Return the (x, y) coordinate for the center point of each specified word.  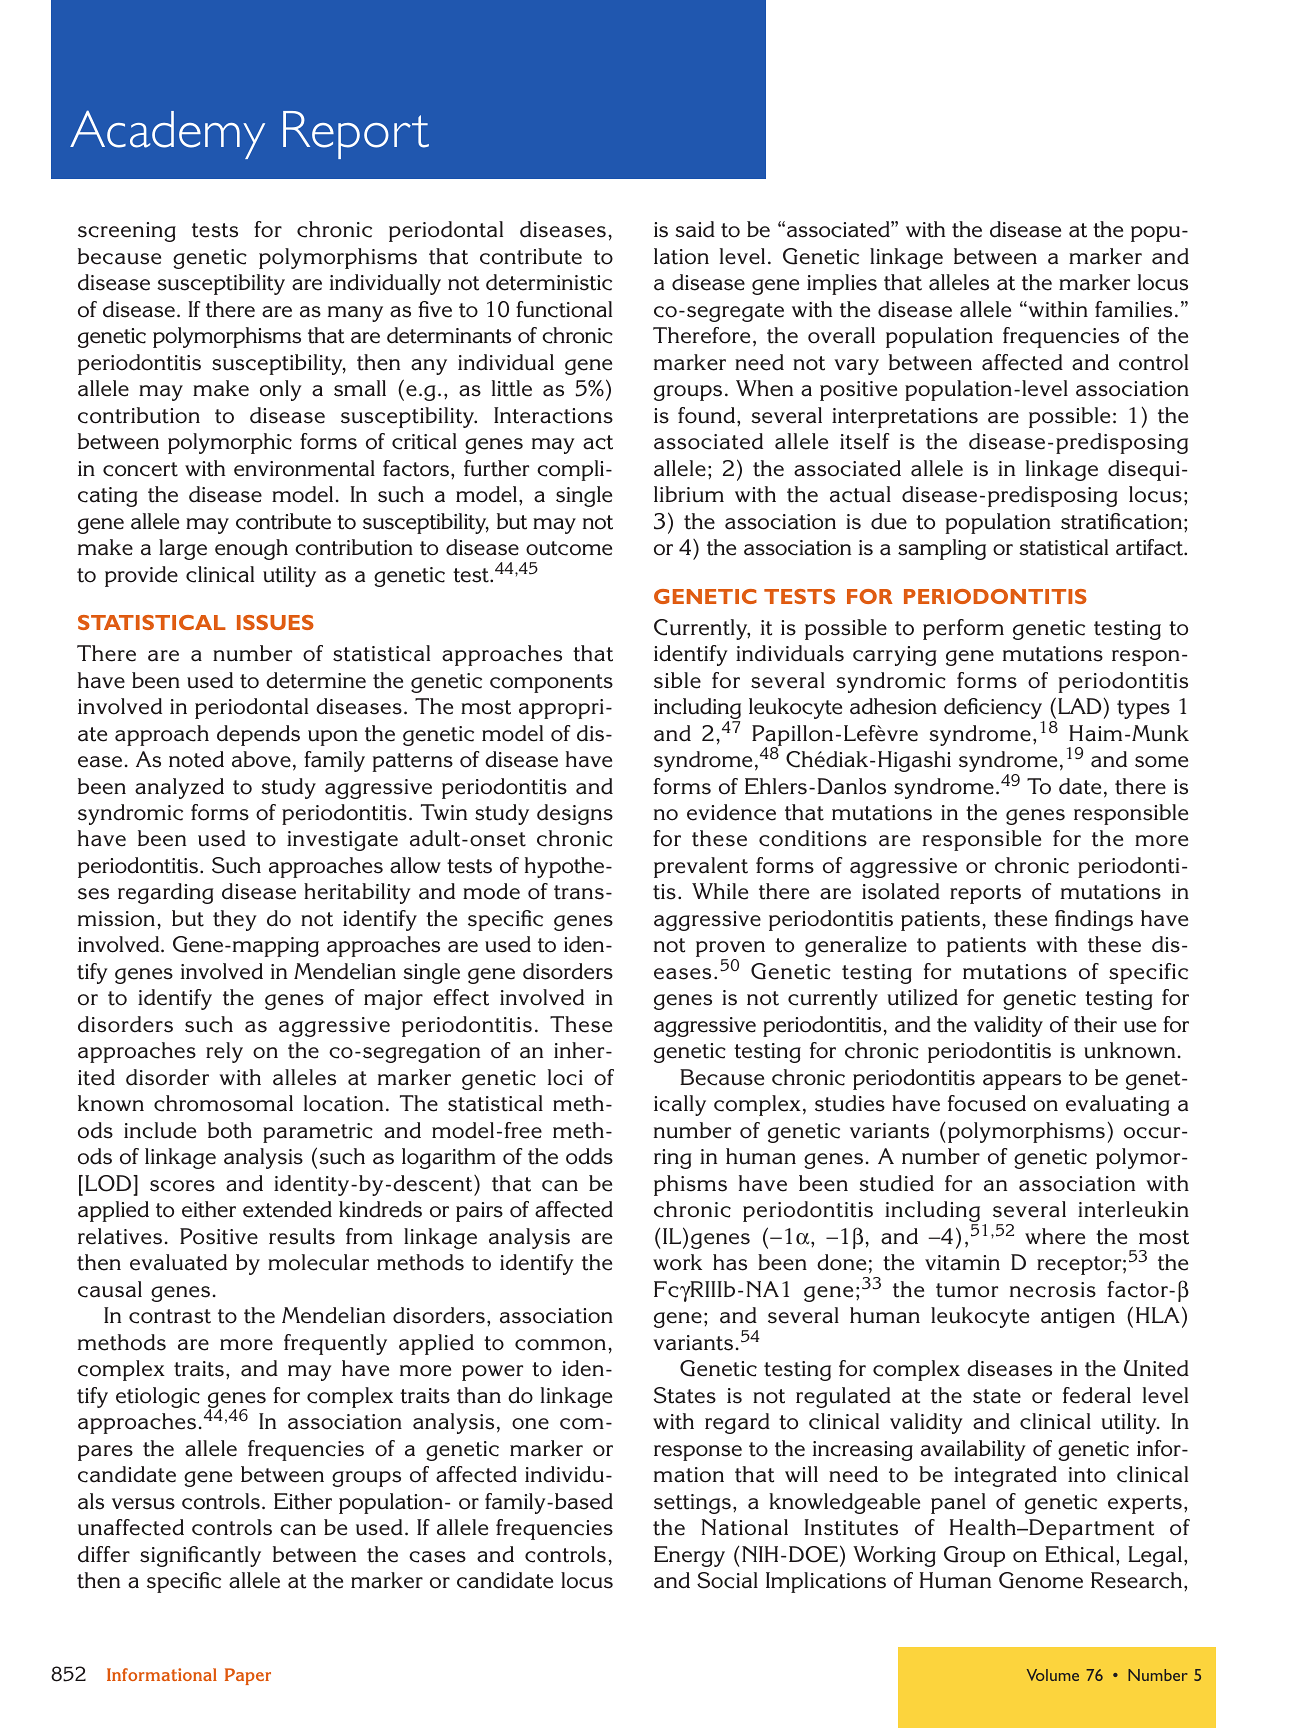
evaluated (178, 1262)
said (695, 229)
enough (251, 549)
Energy (689, 1556)
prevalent (701, 867)
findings (1094, 920)
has (730, 1262)
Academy (167, 134)
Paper (248, 1676)
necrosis (1053, 1290)
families (1133, 309)
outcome (569, 548)
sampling (942, 549)
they (235, 920)
